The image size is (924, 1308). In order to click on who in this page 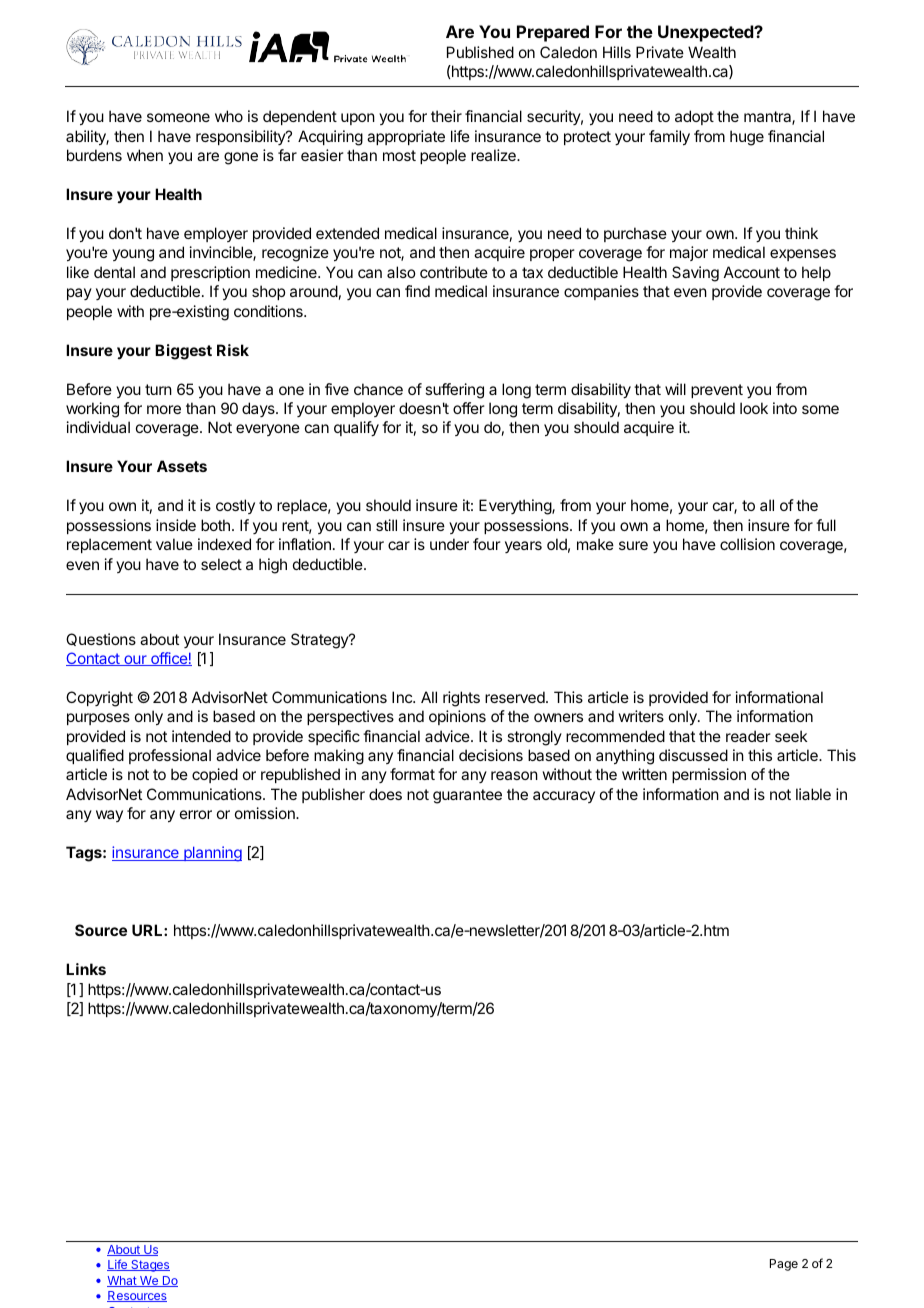, I will do `click(229, 116)`.
